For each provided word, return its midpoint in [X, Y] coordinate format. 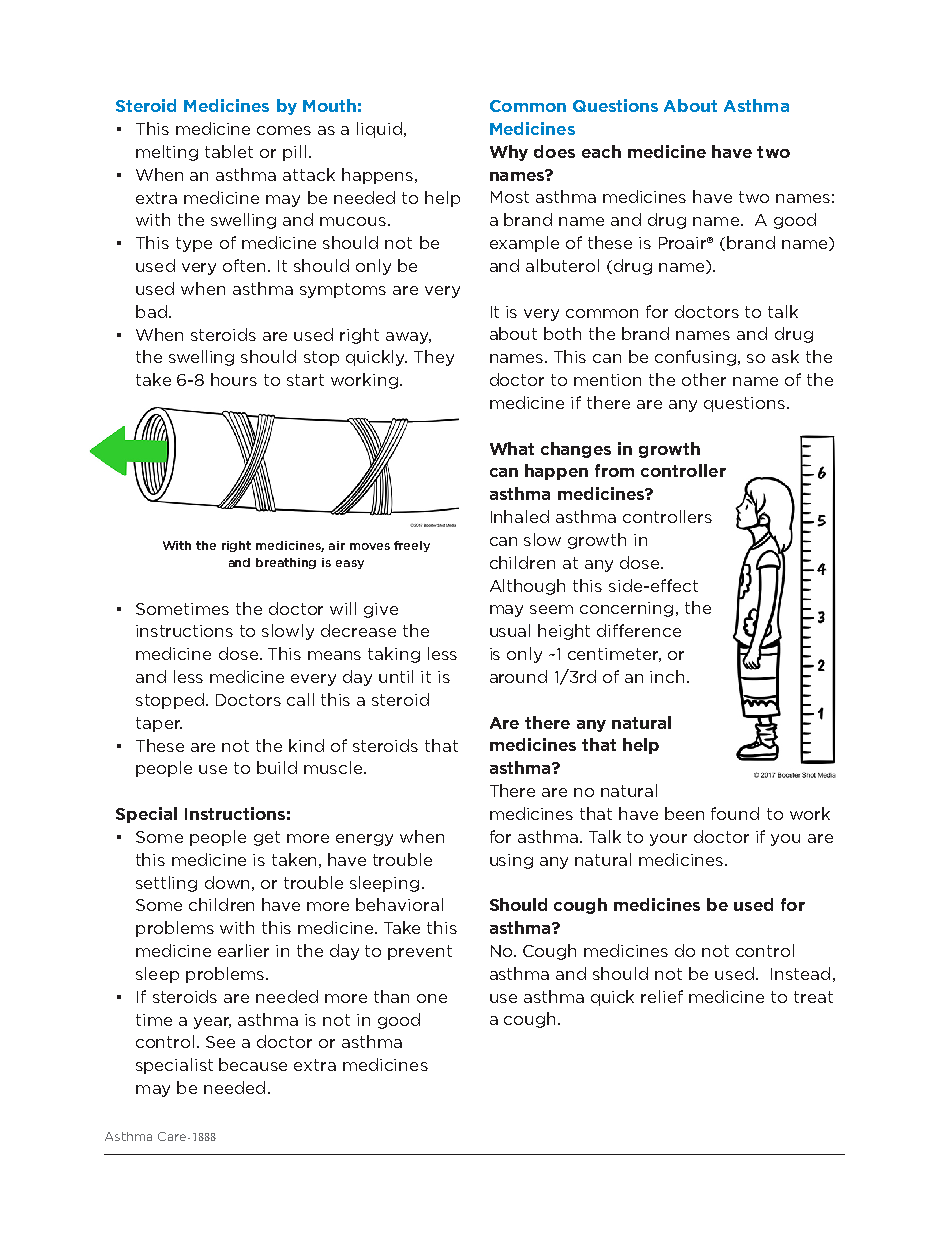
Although [527, 587]
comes [284, 130]
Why [509, 153]
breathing [286, 563]
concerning [626, 609]
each [601, 151]
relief [662, 996]
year [212, 1023]
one [432, 998]
